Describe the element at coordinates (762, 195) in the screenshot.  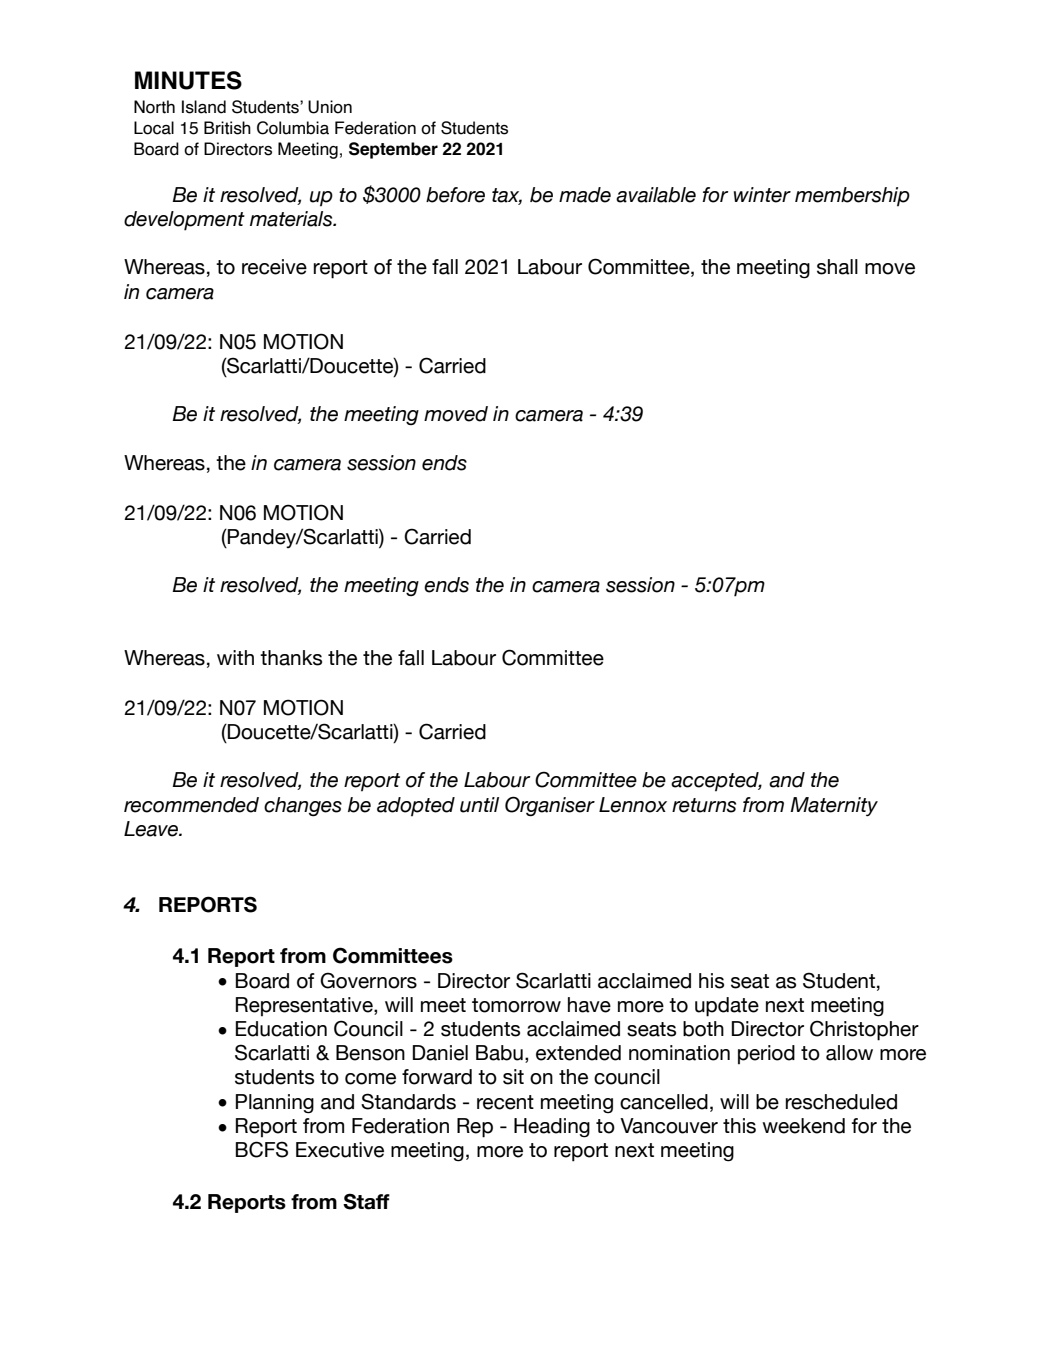
I see `winter` at that location.
